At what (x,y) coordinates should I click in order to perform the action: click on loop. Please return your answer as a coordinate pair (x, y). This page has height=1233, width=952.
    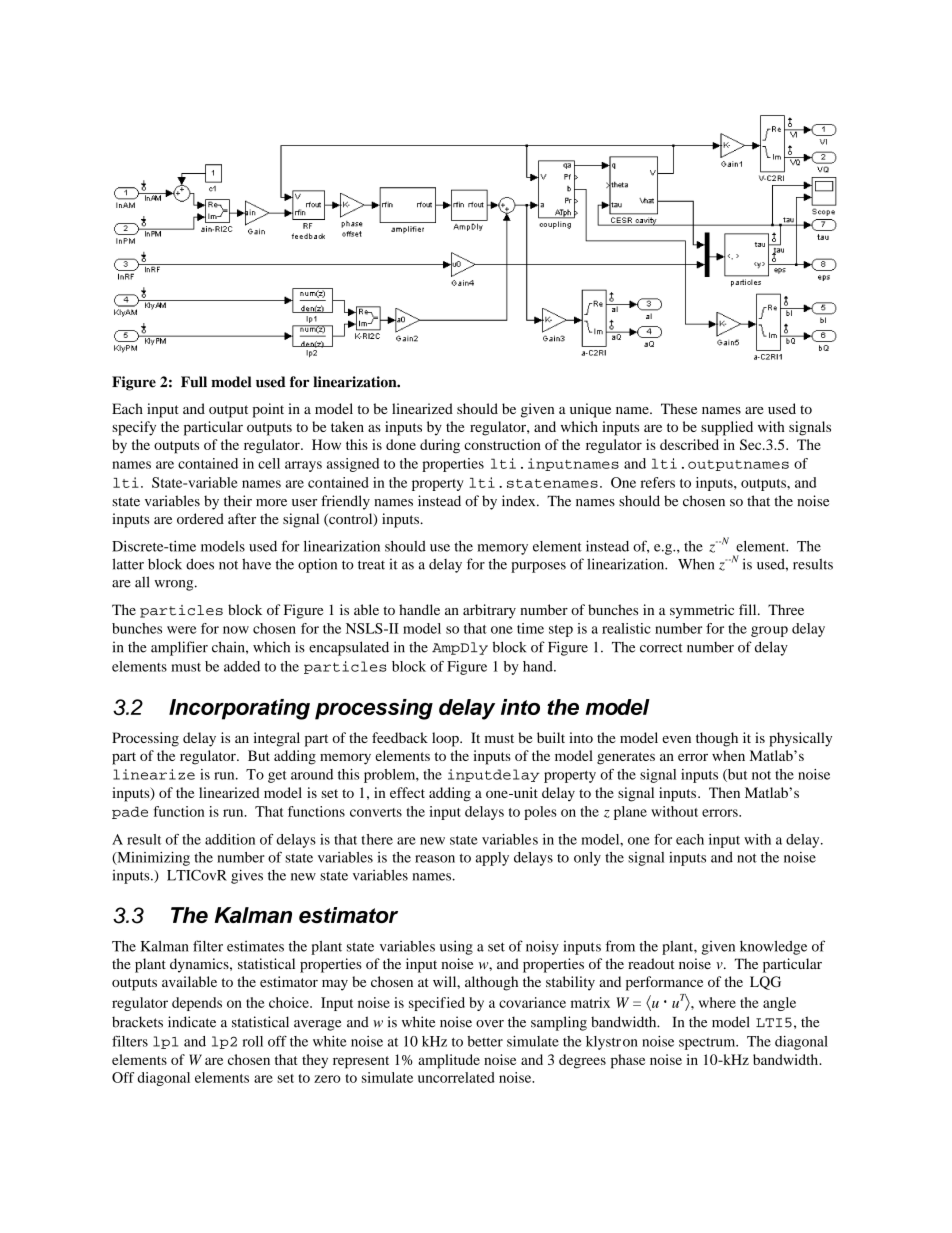
    Looking at the image, I should click on (446, 739).
